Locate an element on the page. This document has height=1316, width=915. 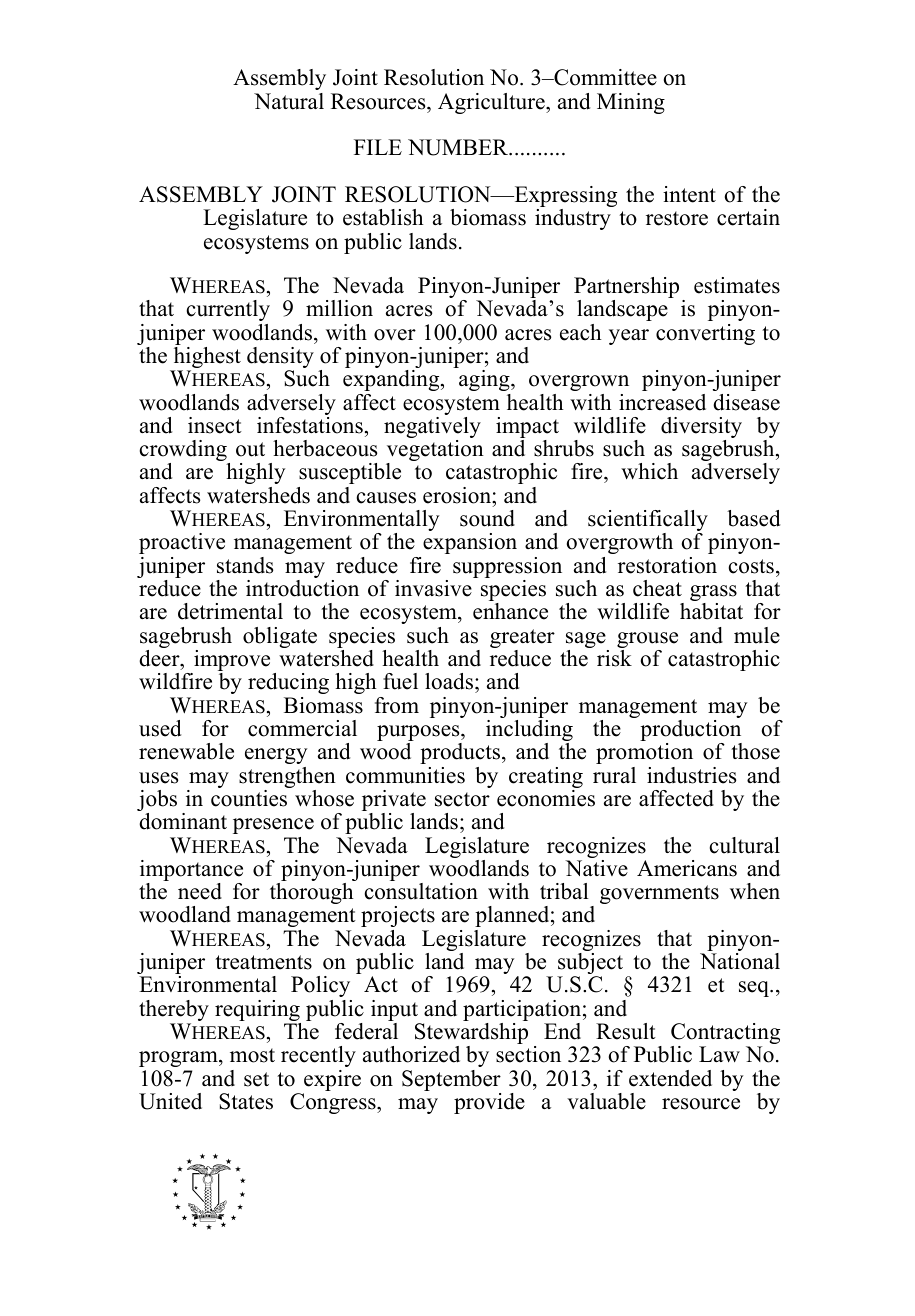
Americans is located at coordinates (687, 868).
